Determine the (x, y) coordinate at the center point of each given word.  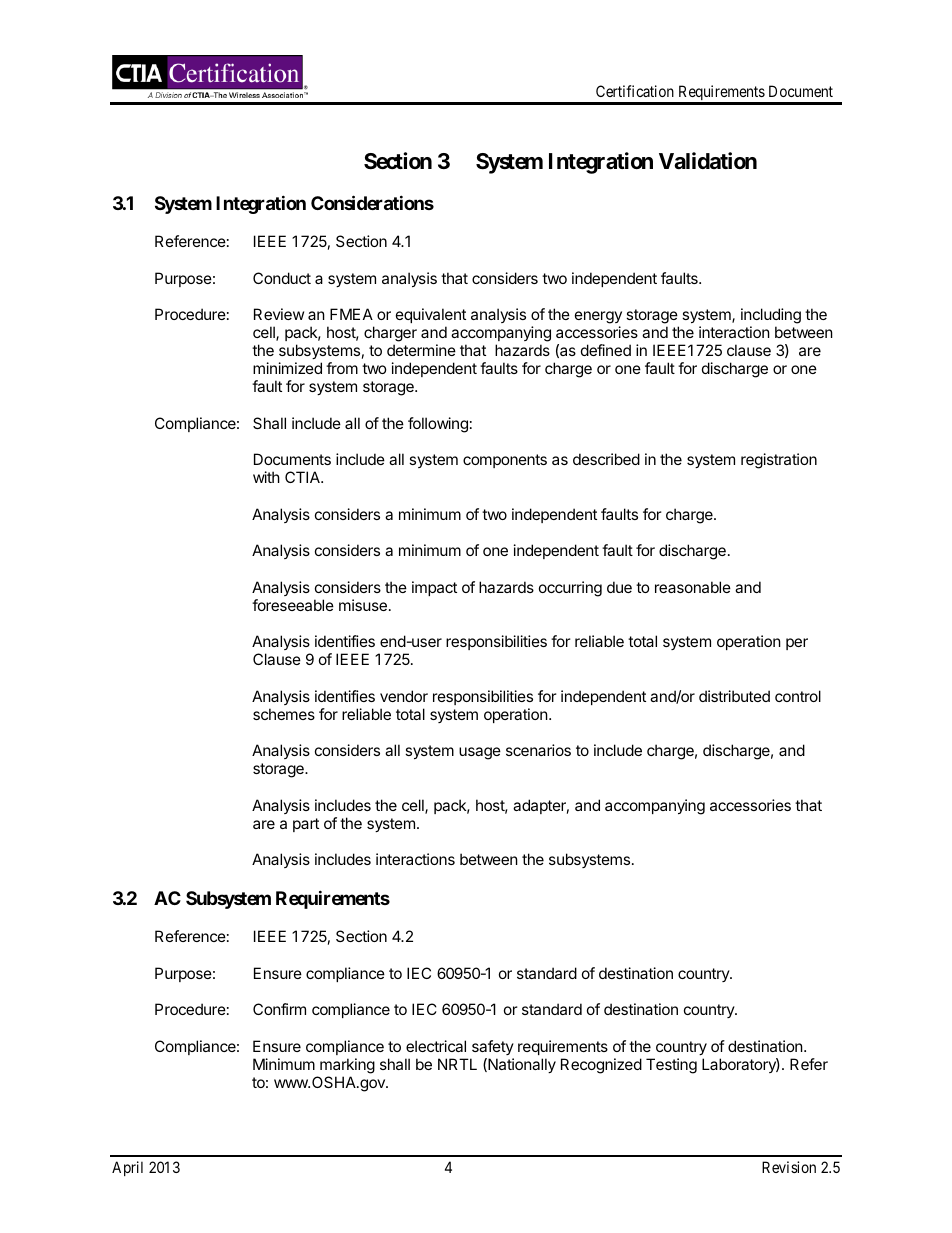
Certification (635, 91)
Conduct (282, 278)
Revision (789, 1167)
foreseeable (293, 605)
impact (434, 588)
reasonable (693, 587)
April (127, 1168)
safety (493, 1047)
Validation (708, 161)
